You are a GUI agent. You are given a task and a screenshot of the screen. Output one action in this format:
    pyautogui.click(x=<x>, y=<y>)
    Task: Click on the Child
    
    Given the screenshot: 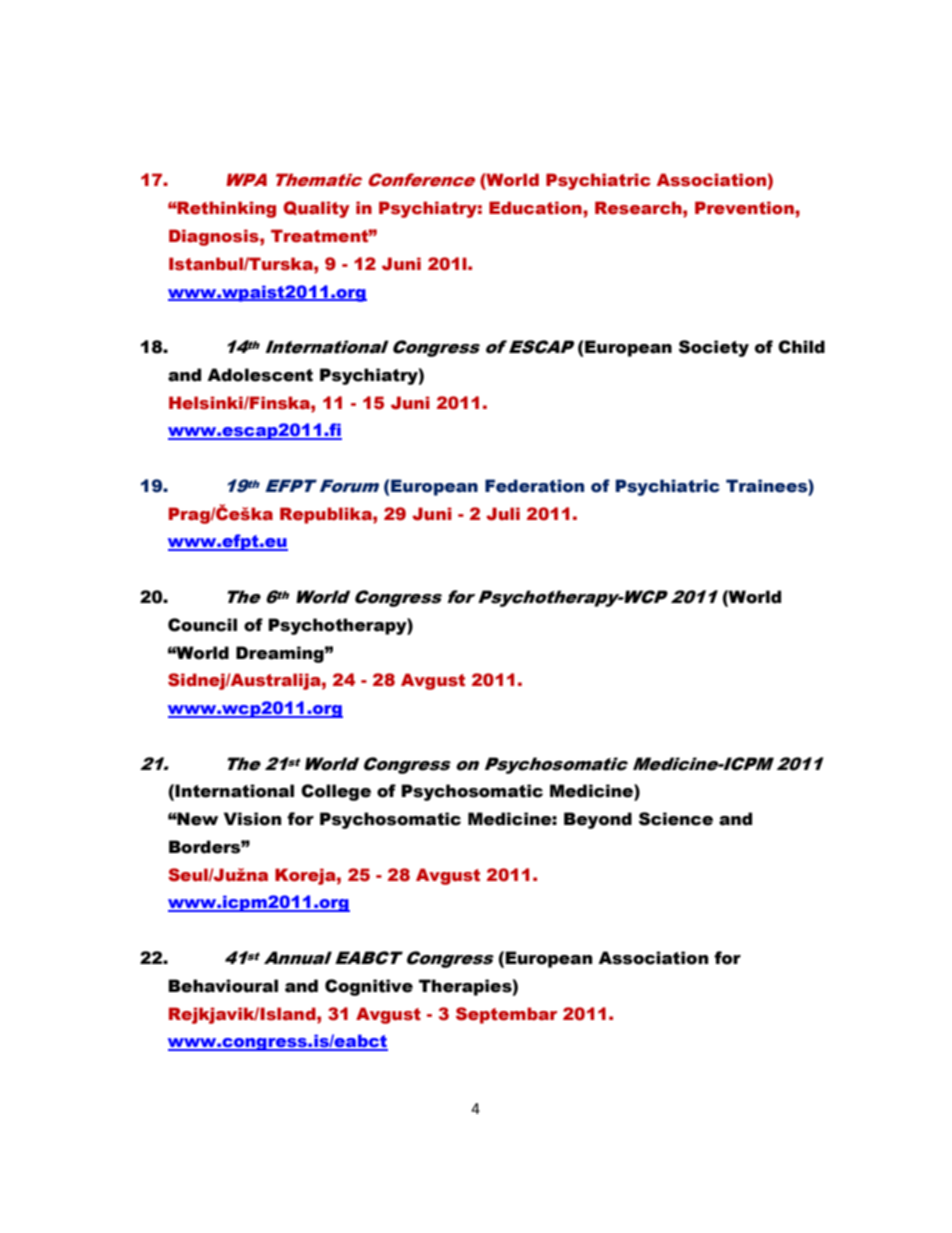 What is the action you would take?
    pyautogui.click(x=801, y=347)
